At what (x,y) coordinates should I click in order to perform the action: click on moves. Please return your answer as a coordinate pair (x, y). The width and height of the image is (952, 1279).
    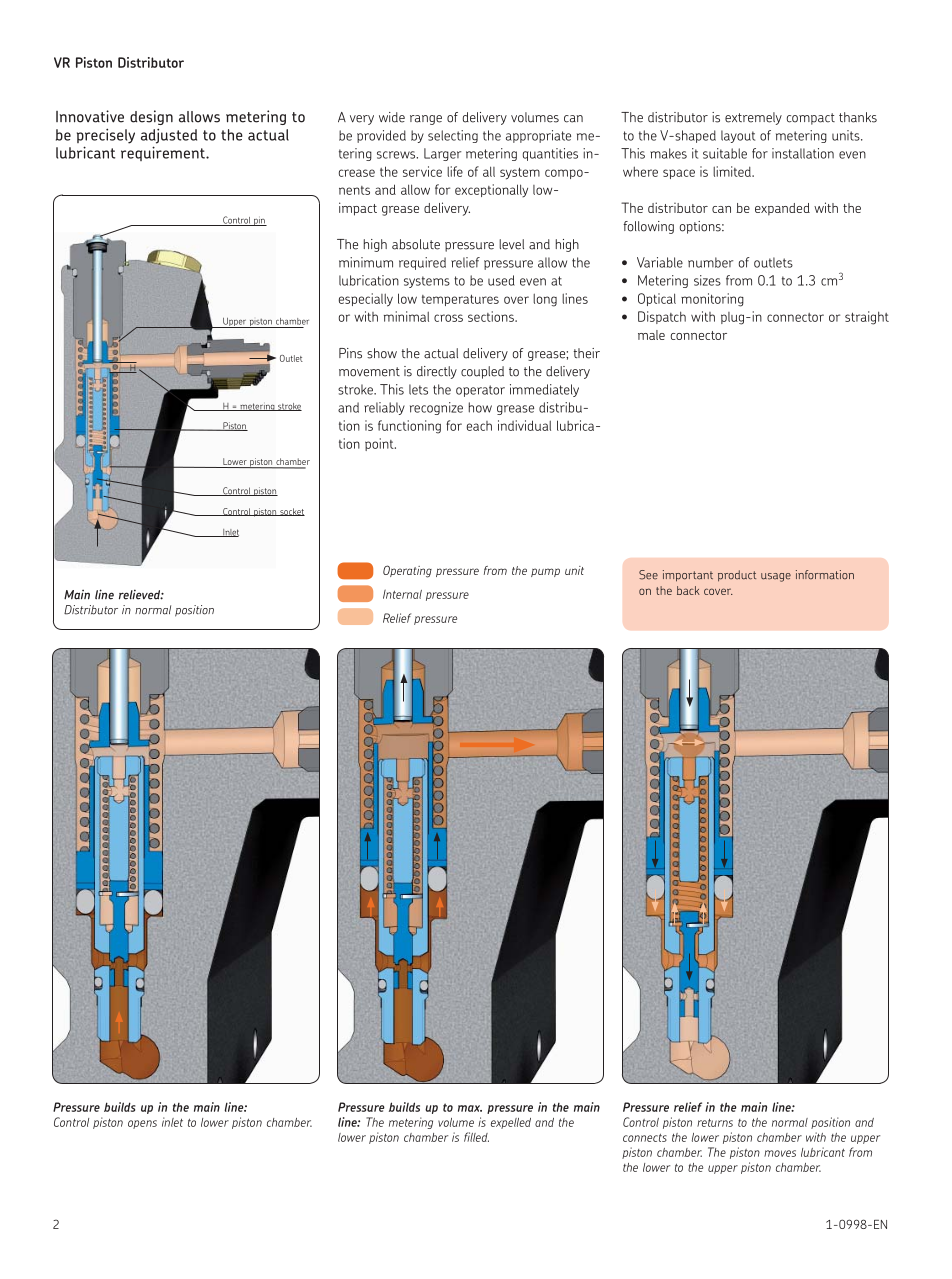
    Looking at the image, I should click on (780, 1153).
